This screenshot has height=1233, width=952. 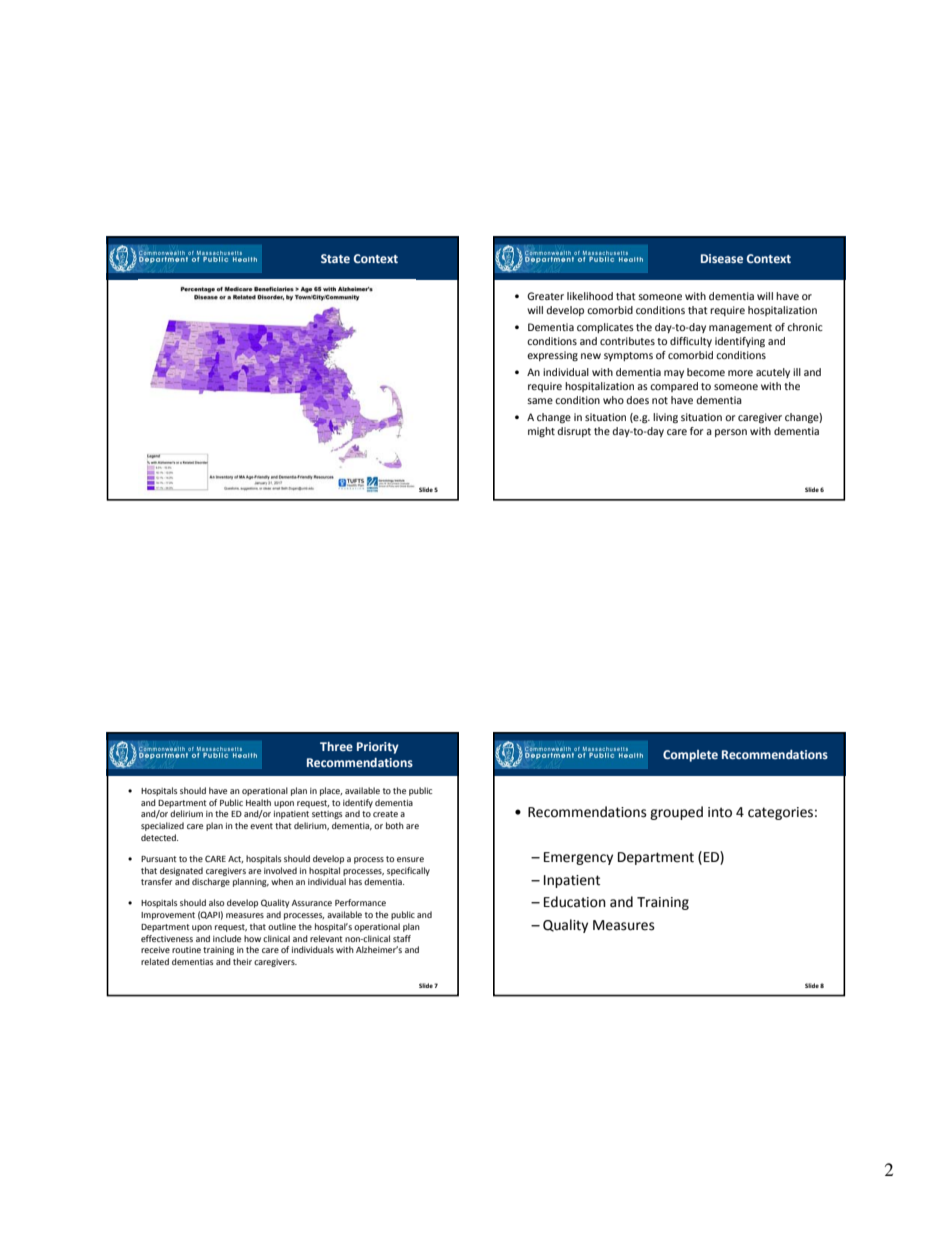 What do you see at coordinates (731, 433) in the screenshot?
I see `person` at bounding box center [731, 433].
